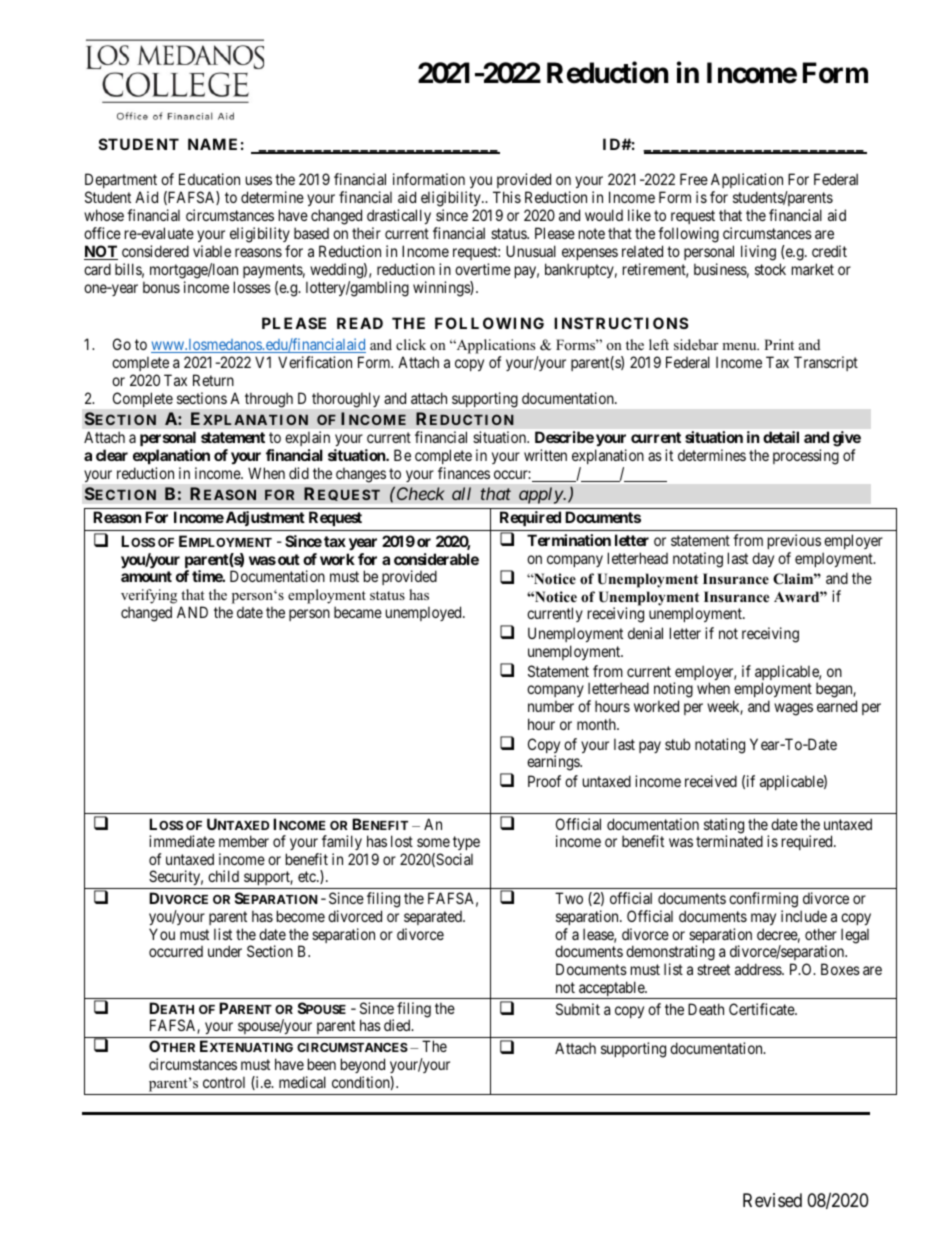  I want to click on Education, so click(209, 179).
